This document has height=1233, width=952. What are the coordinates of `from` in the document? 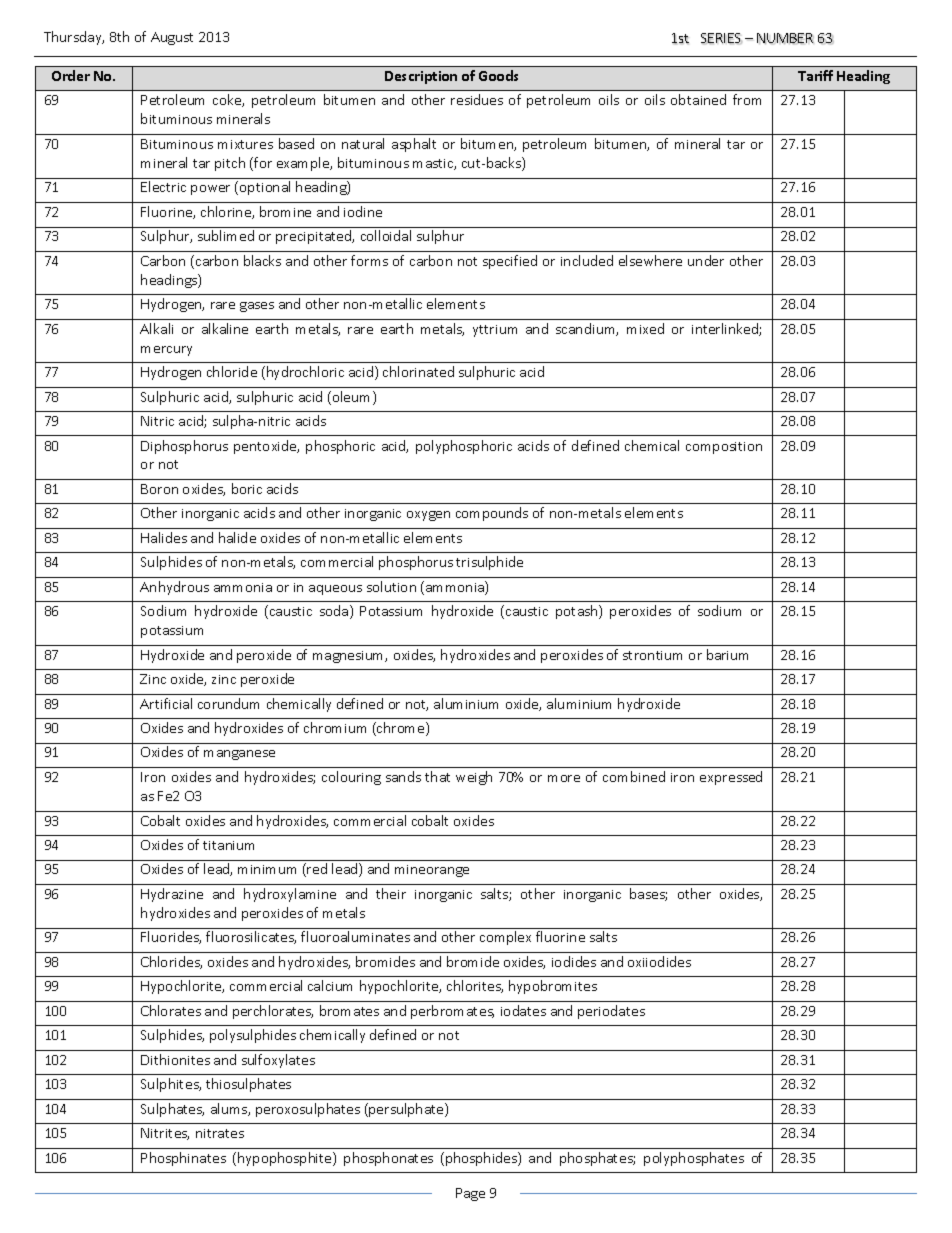 It's located at (747, 99).
